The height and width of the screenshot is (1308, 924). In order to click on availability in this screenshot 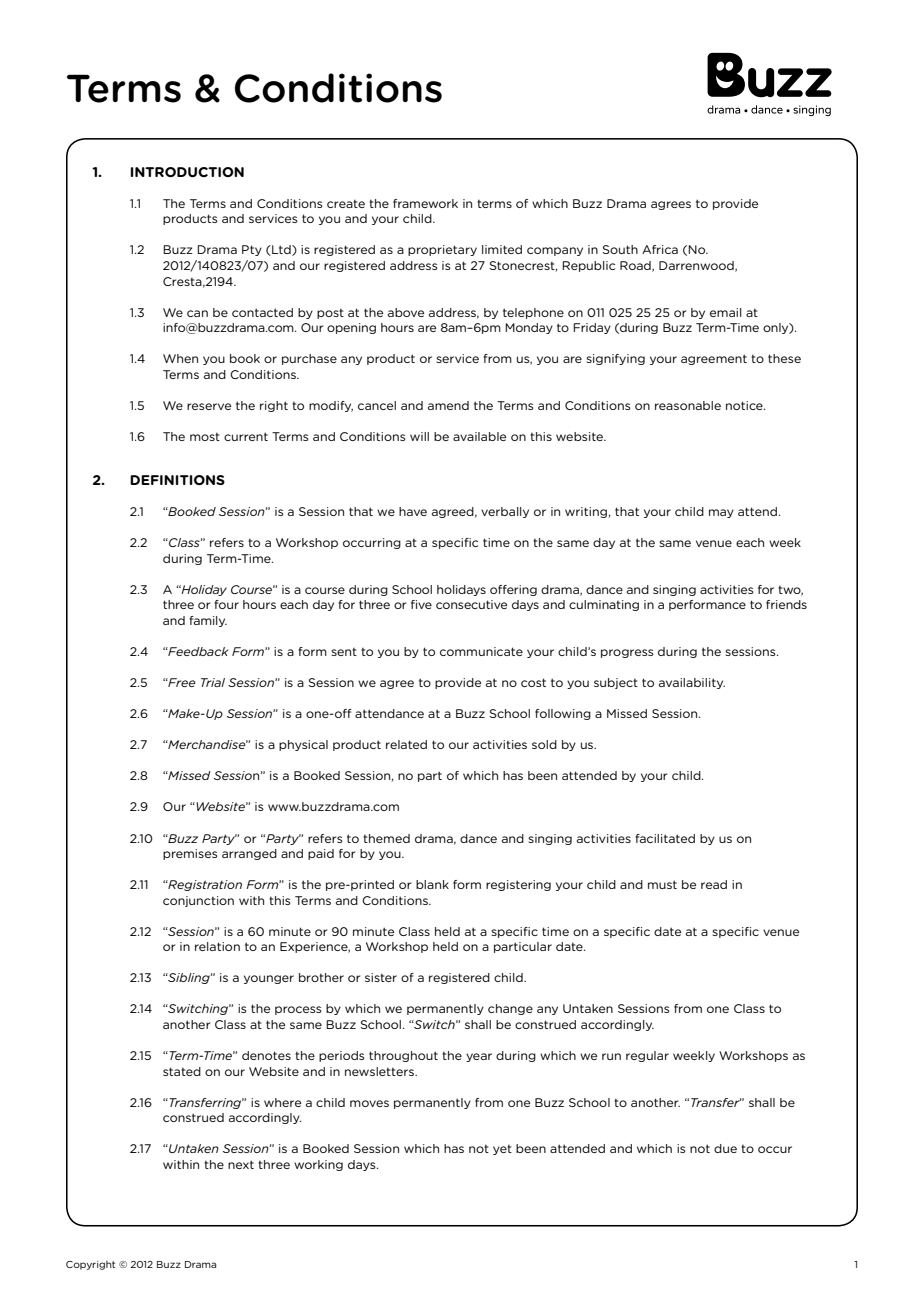, I will do `click(692, 683)`.
